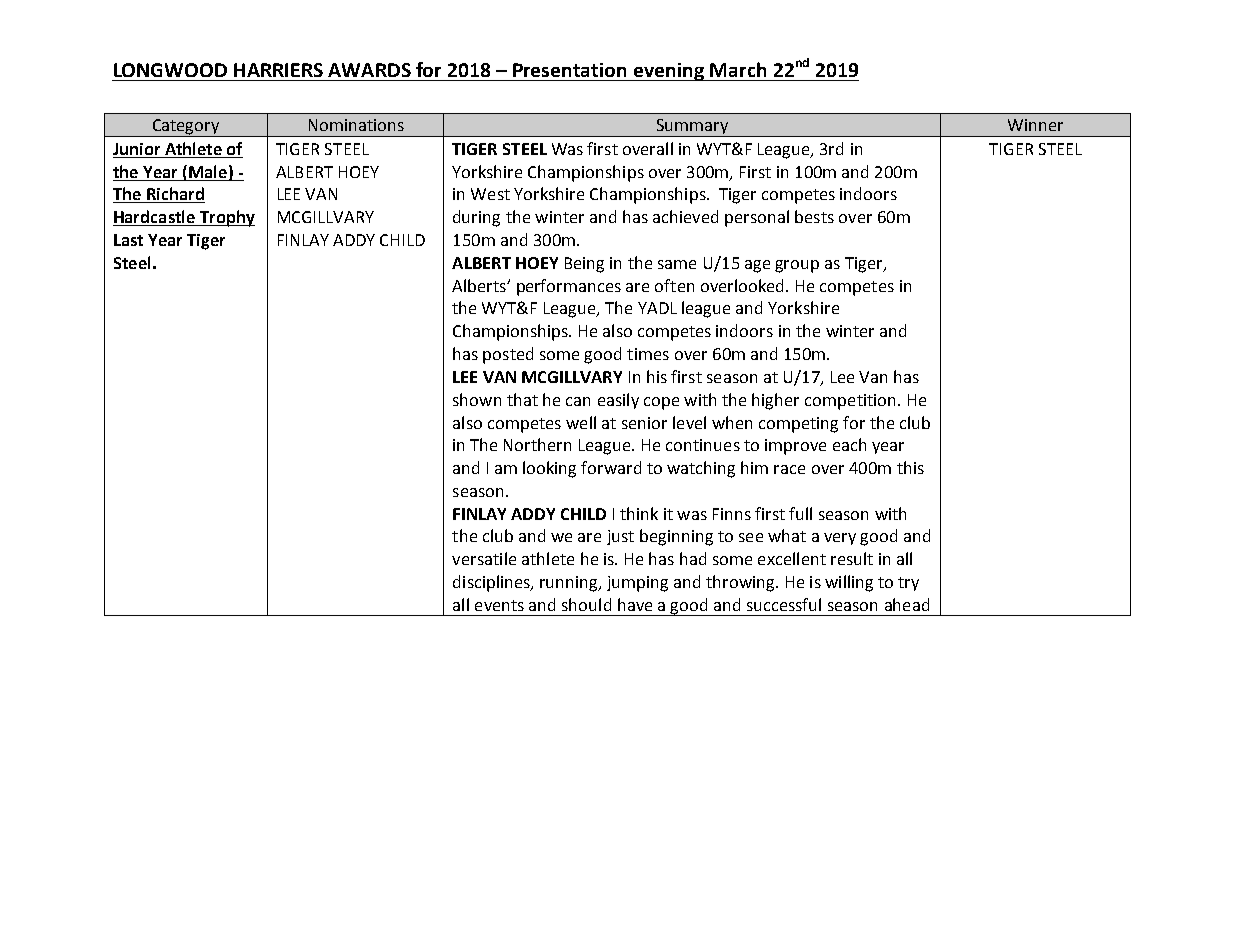  Describe the element at coordinates (170, 70) in the screenshot. I see `LONGWOOD` at that location.
